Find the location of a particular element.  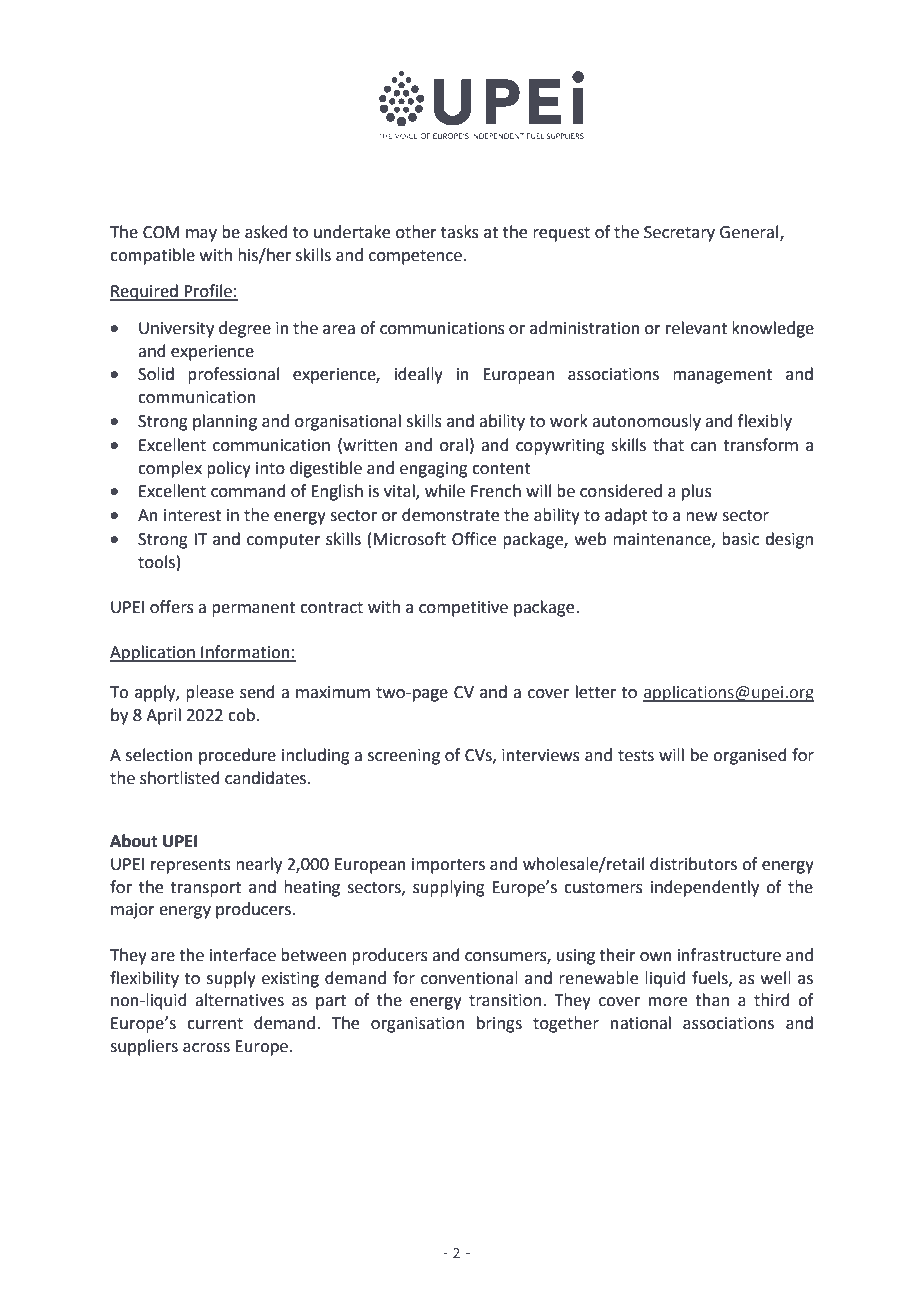

tools is located at coordinates (156, 562).
